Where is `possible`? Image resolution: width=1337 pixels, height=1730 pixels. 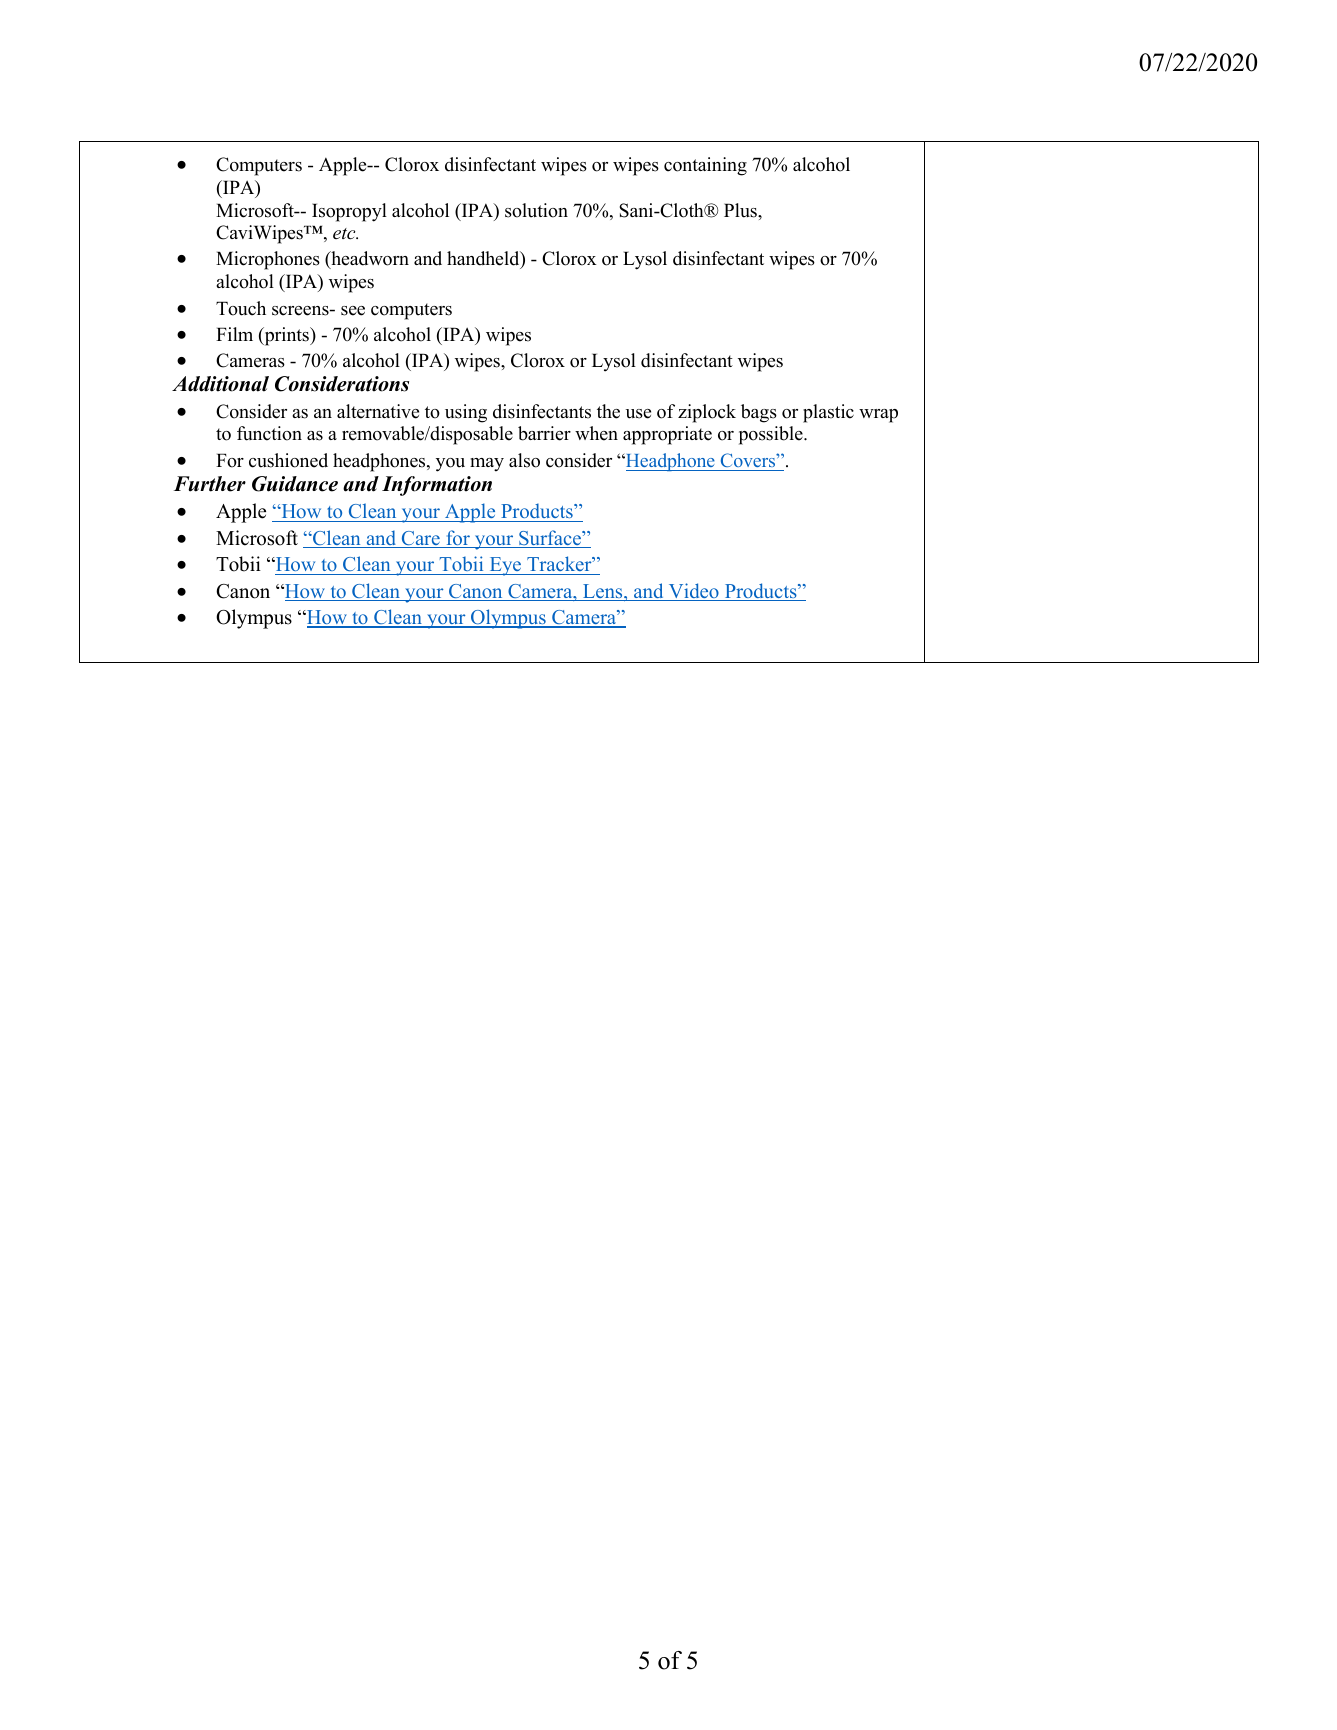 possible is located at coordinates (772, 435).
